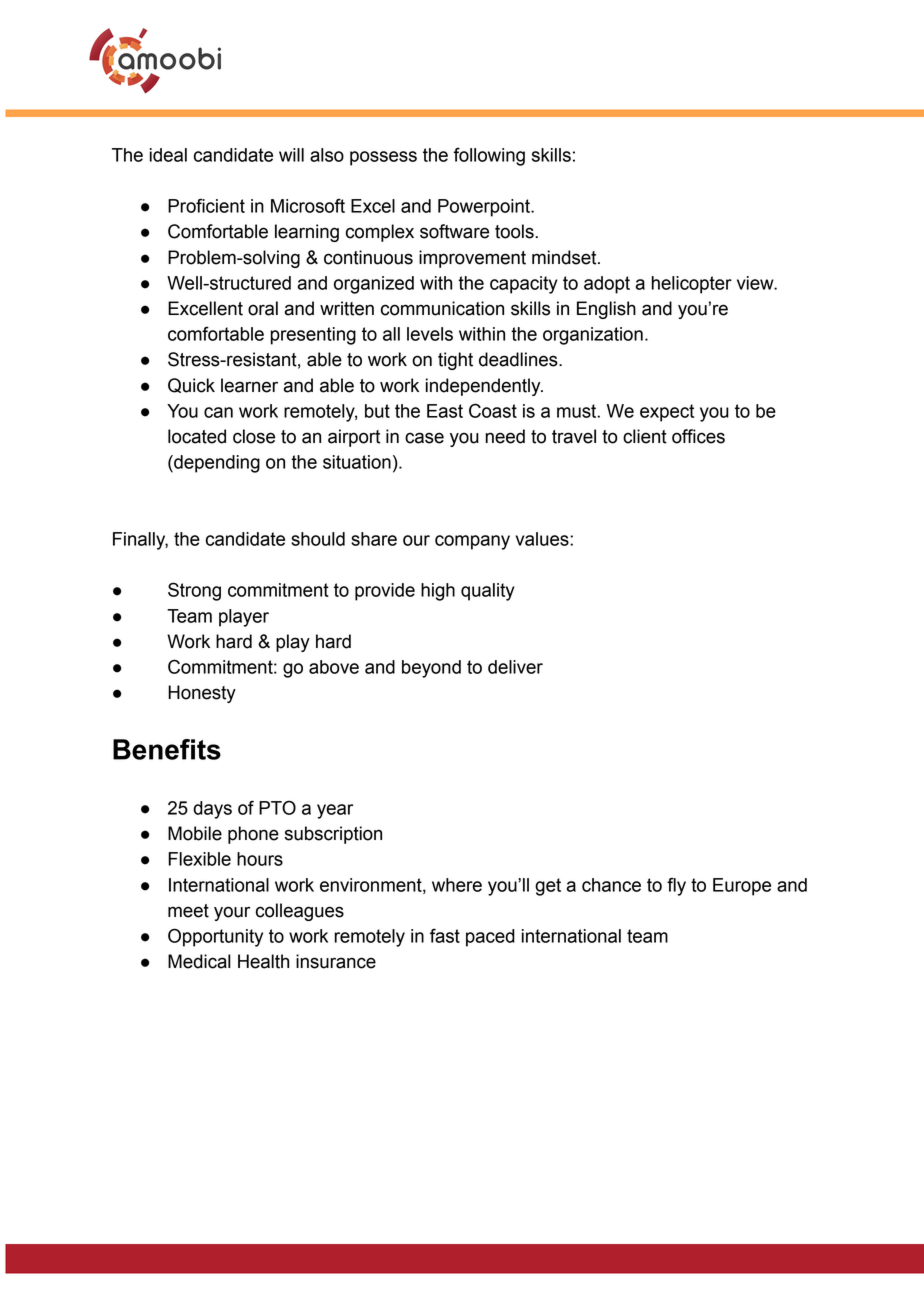 This image has width=924, height=1307. I want to click on company, so click(472, 542).
